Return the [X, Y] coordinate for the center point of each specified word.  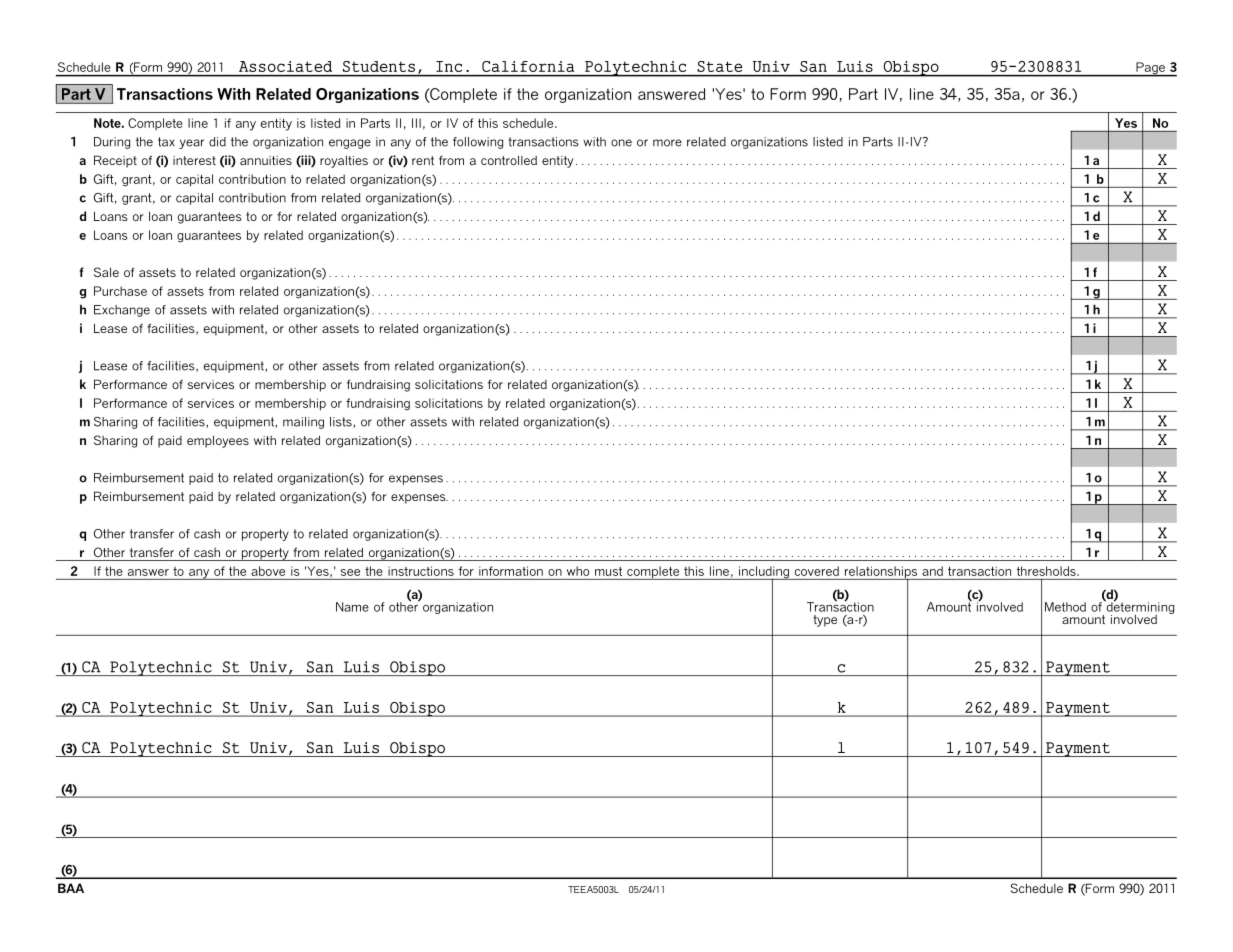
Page [1150, 69]
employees [218, 441]
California [528, 66]
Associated [285, 66]
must [608, 571]
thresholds [1047, 571]
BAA [71, 888]
